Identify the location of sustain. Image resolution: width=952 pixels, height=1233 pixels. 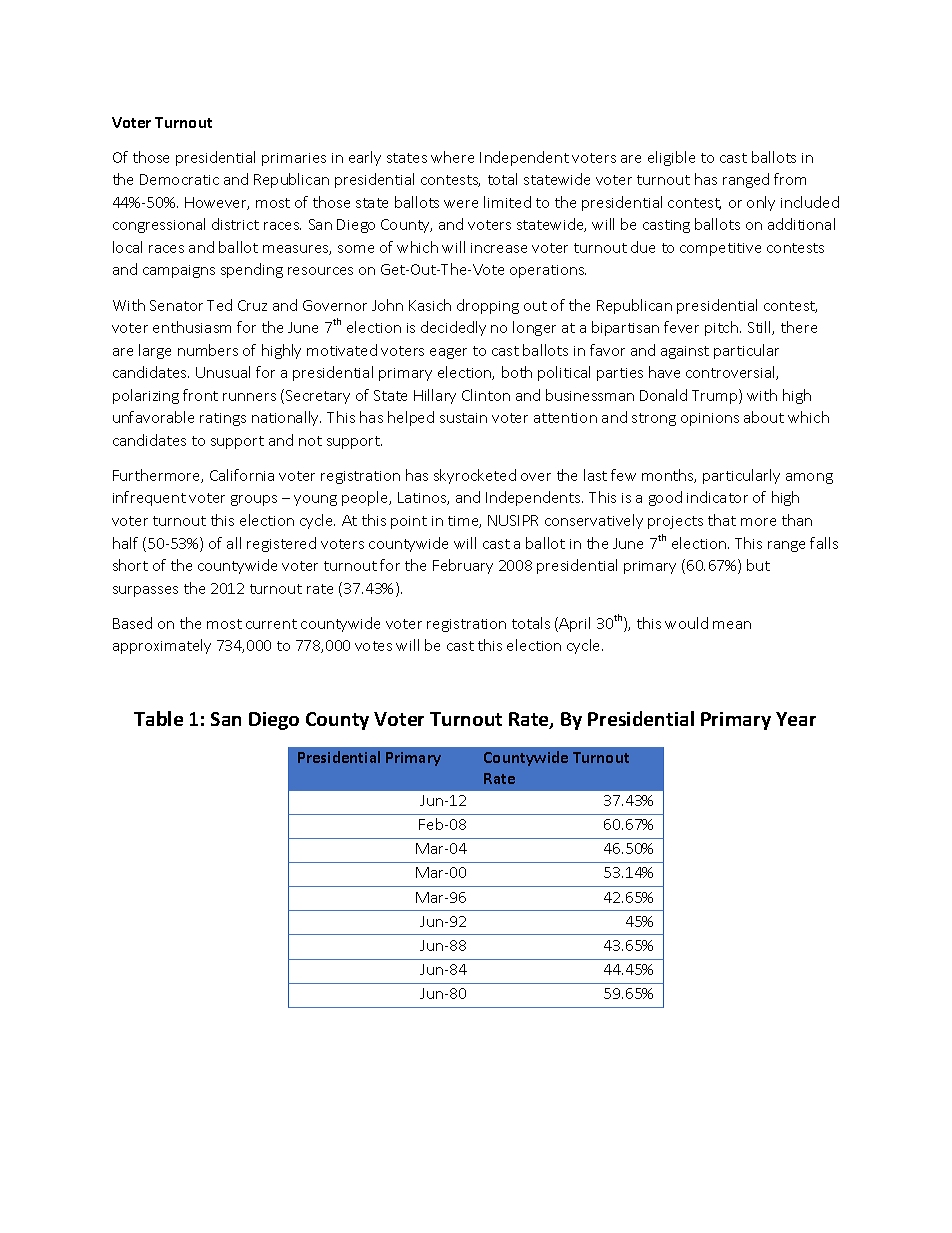
(463, 418).
